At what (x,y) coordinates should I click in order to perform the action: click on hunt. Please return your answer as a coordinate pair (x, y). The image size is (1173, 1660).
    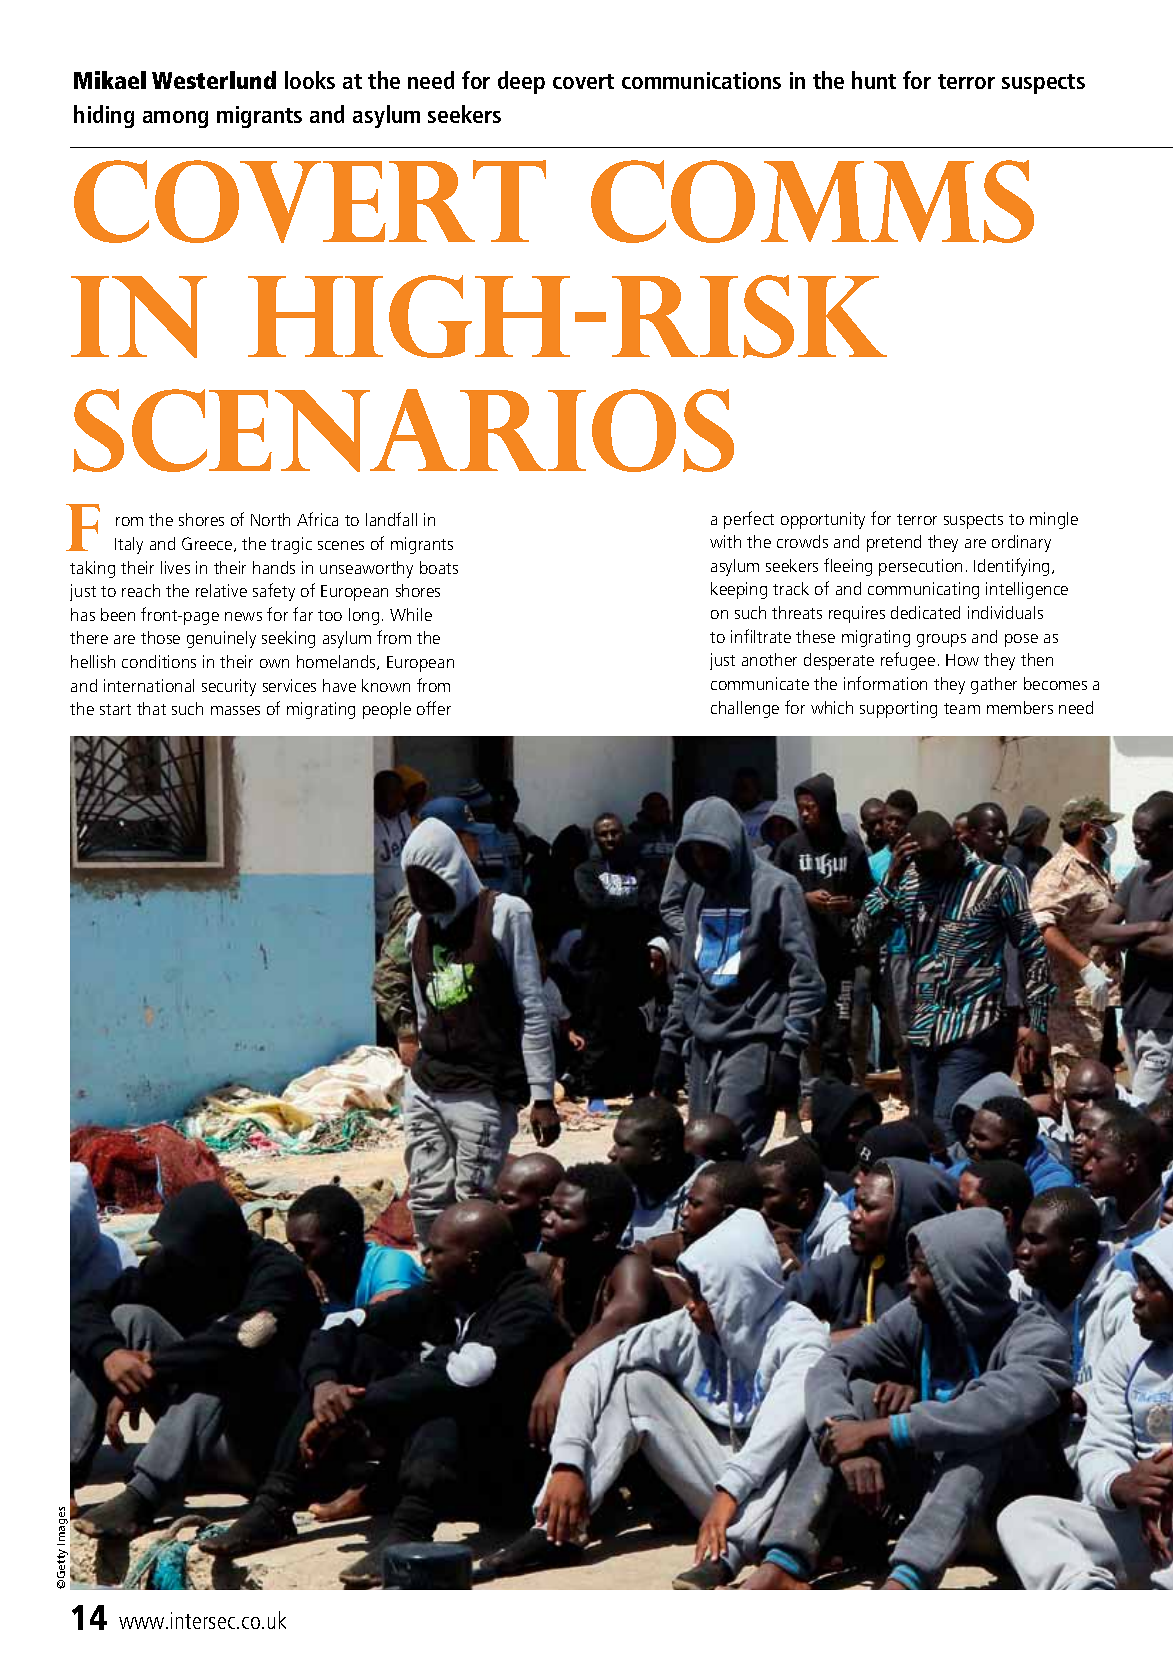
    Looking at the image, I should click on (874, 80).
